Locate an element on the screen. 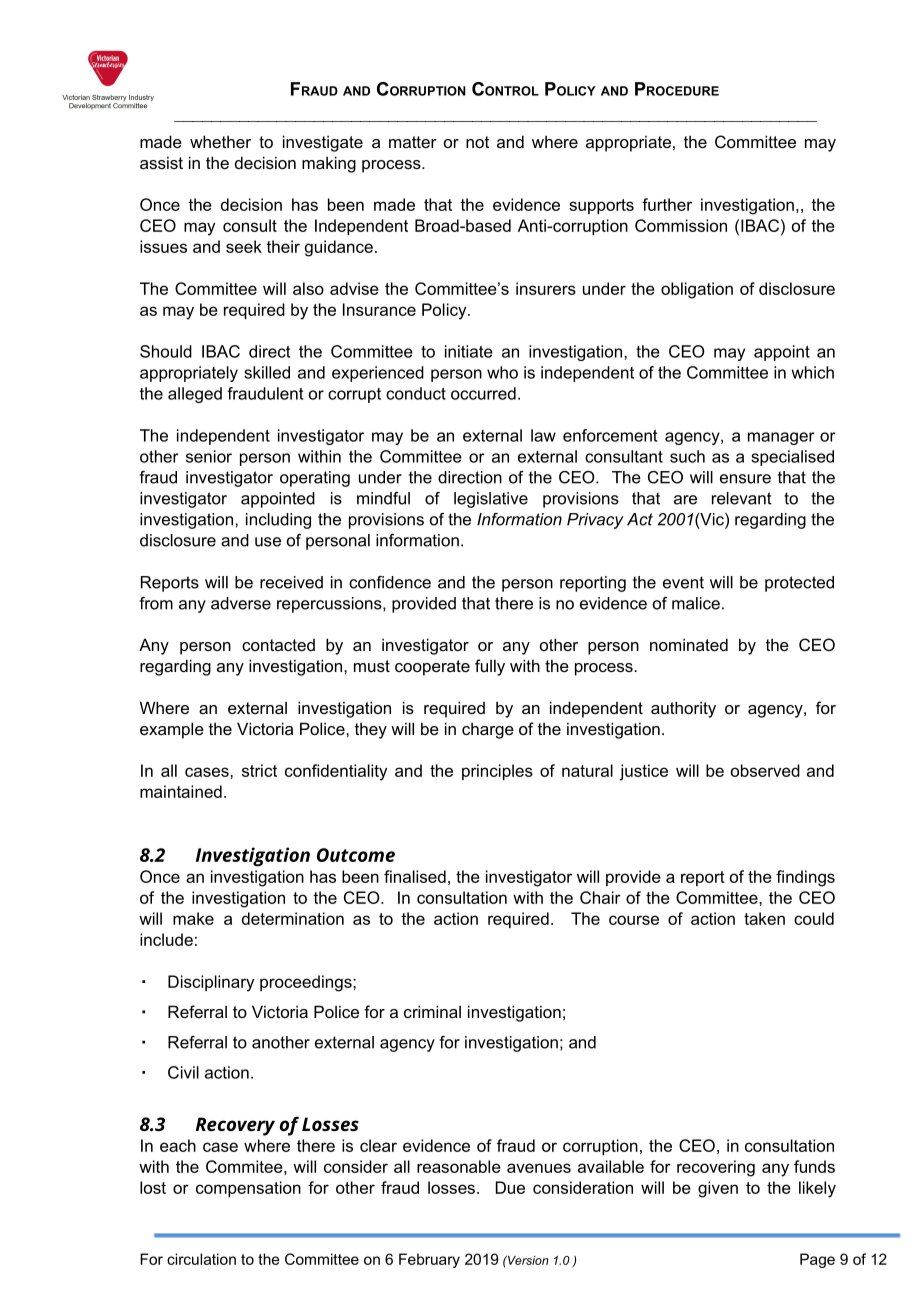  compensation is located at coordinates (248, 1189).
